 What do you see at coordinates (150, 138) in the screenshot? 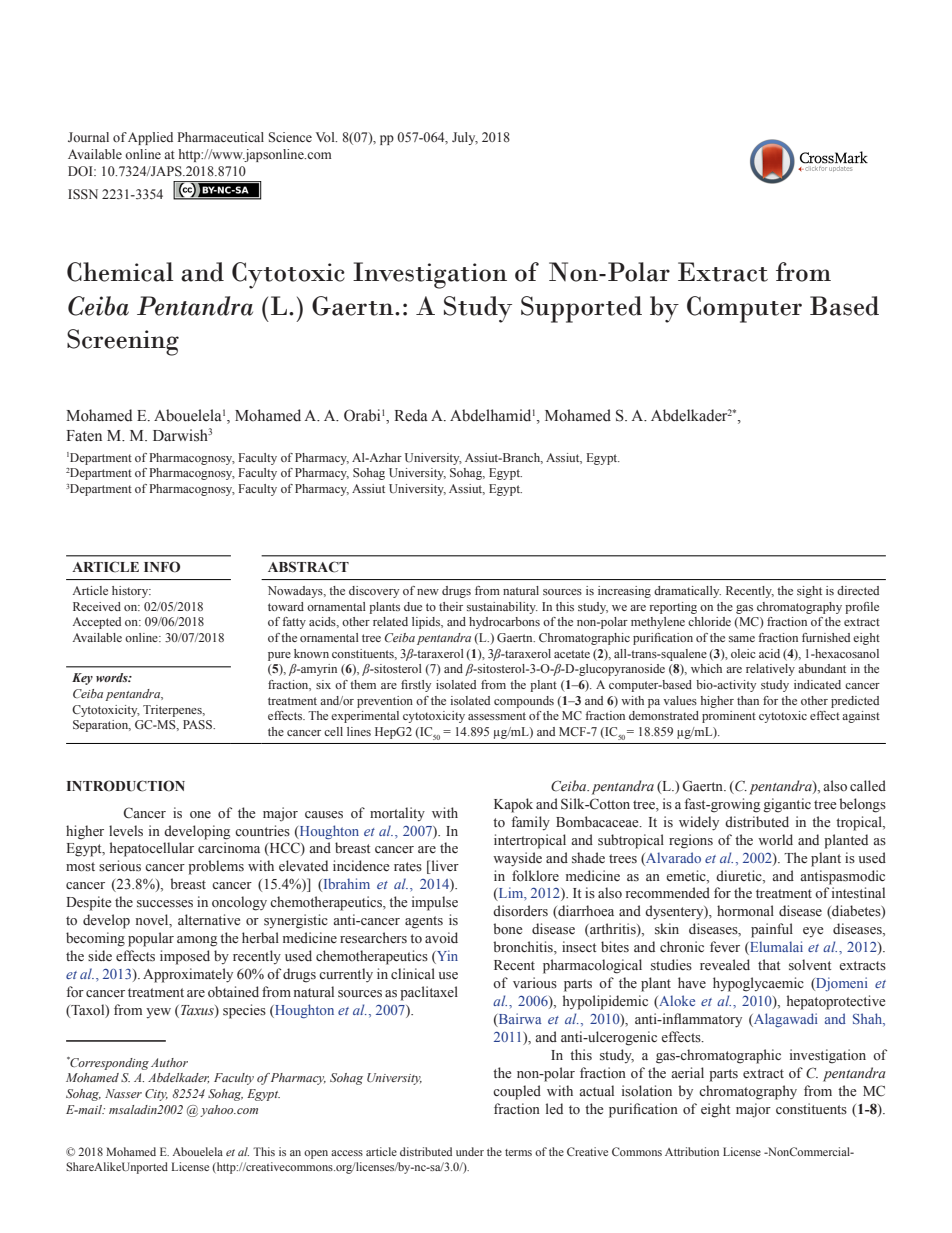
I see `Applied` at bounding box center [150, 138].
